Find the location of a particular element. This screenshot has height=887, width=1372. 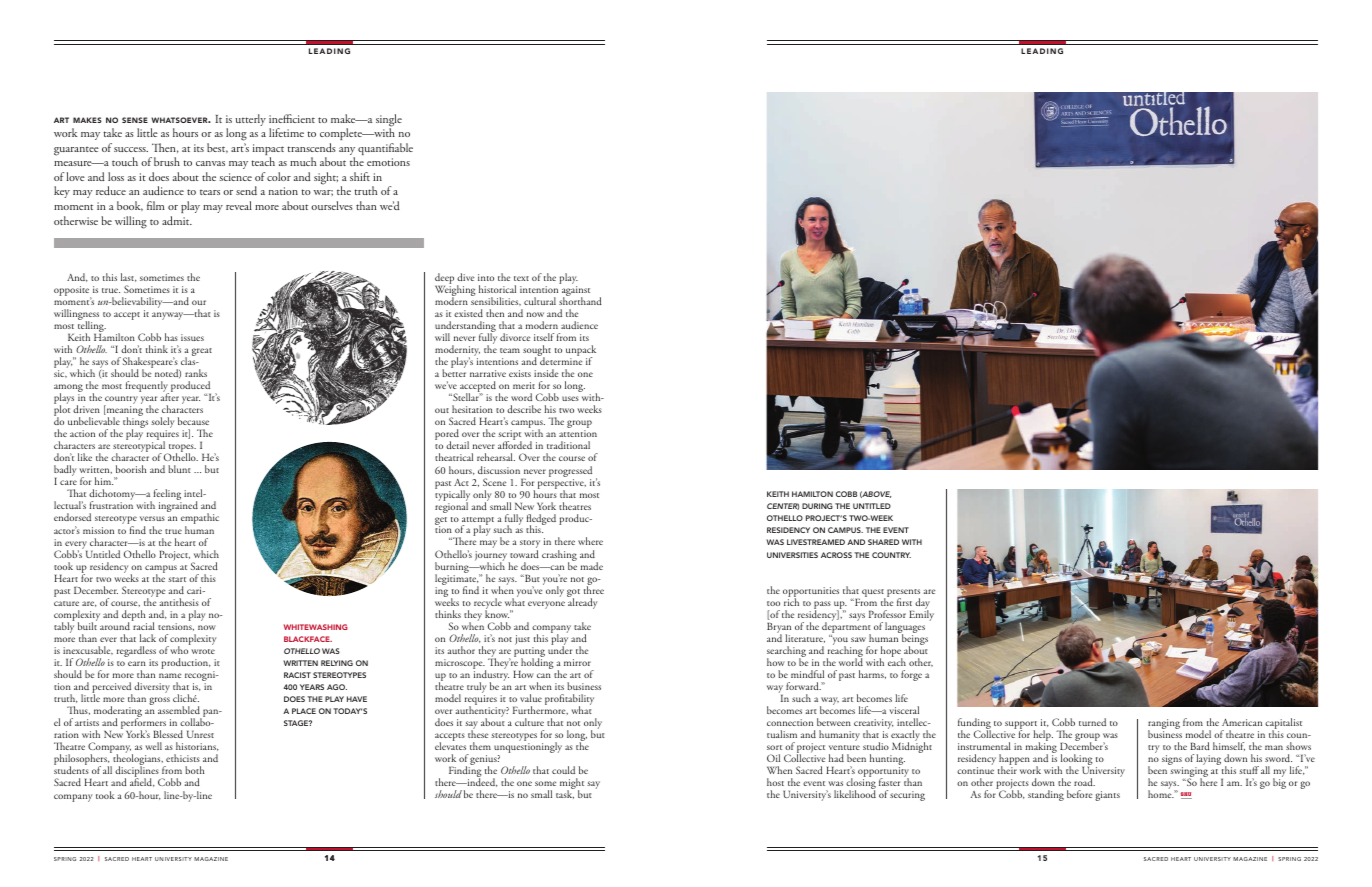

host is located at coordinates (775, 782).
